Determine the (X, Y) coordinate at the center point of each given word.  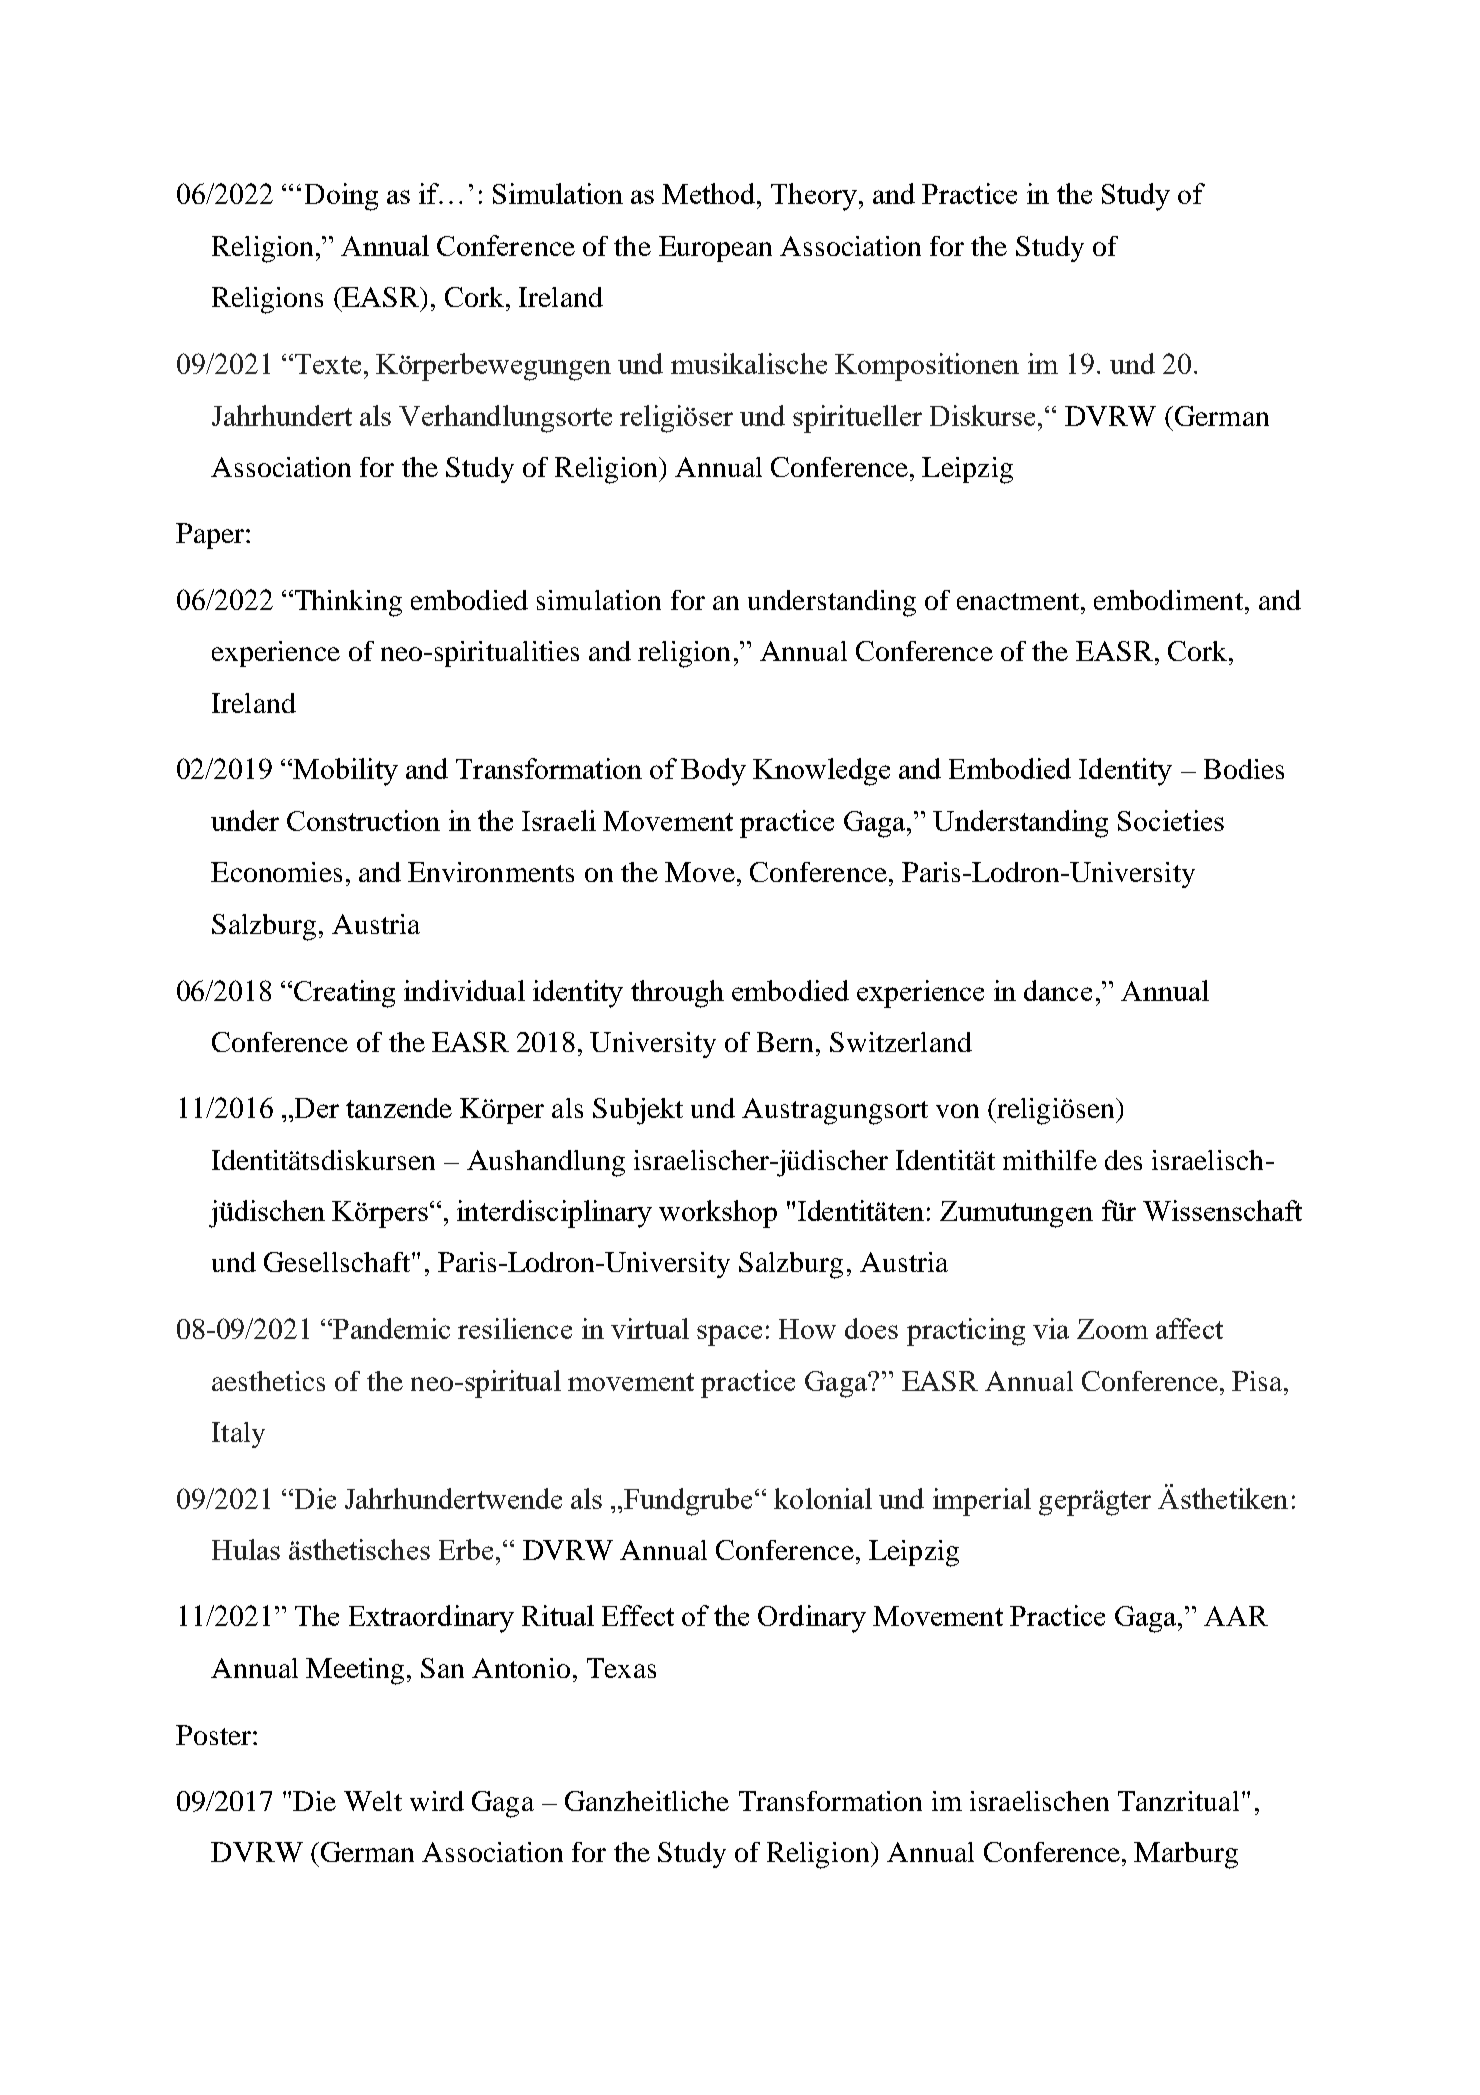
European (715, 249)
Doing (341, 197)
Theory (815, 197)
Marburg (1186, 1855)
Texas (621, 1668)
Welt (373, 1801)
